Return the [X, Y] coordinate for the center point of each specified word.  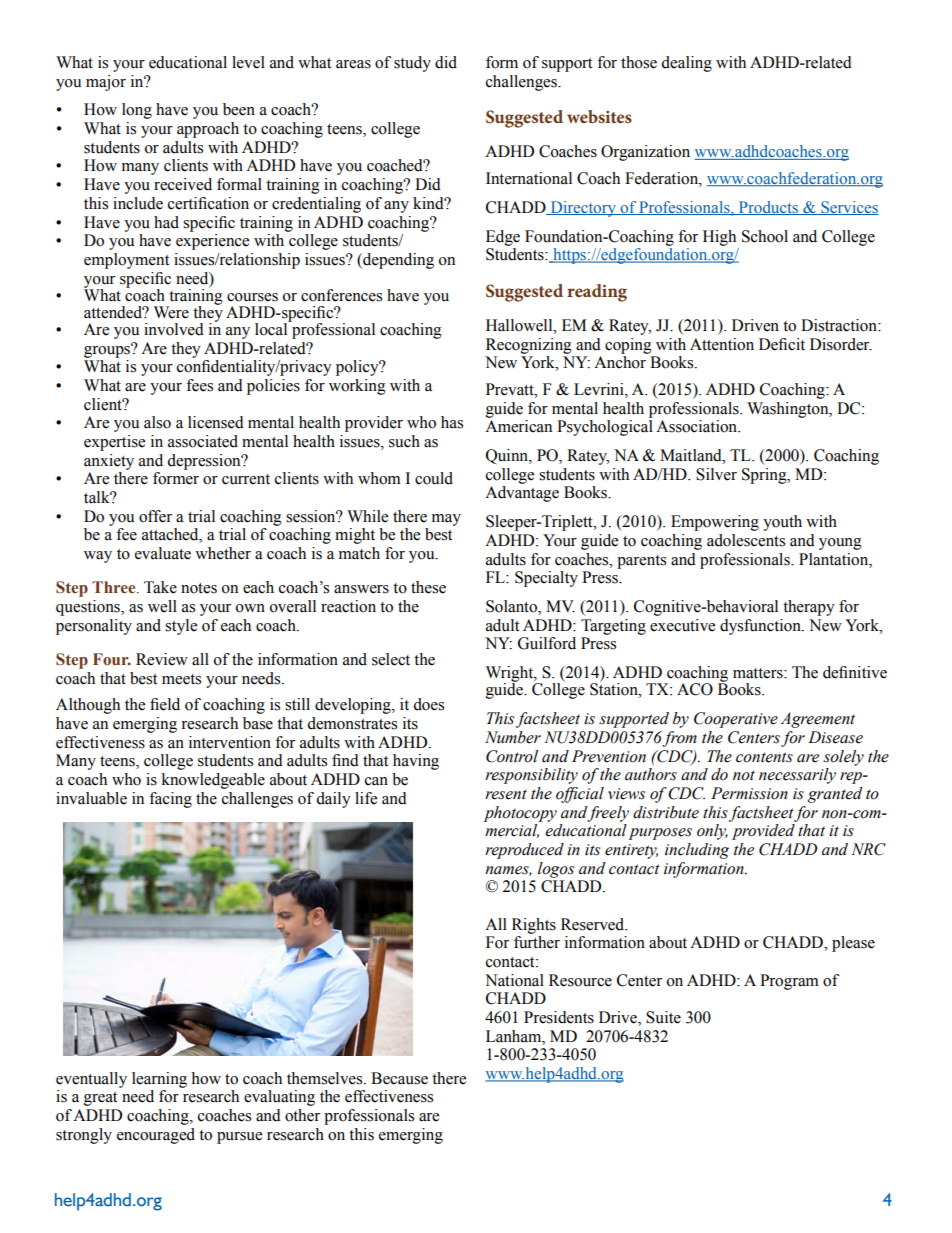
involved [174, 329]
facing [170, 800]
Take [160, 587]
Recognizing [529, 346]
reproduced [524, 851]
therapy [809, 608]
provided [763, 832]
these [428, 587]
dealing [686, 64]
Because [399, 1078]
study [412, 64]
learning [159, 1080]
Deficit [782, 344]
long [137, 111]
